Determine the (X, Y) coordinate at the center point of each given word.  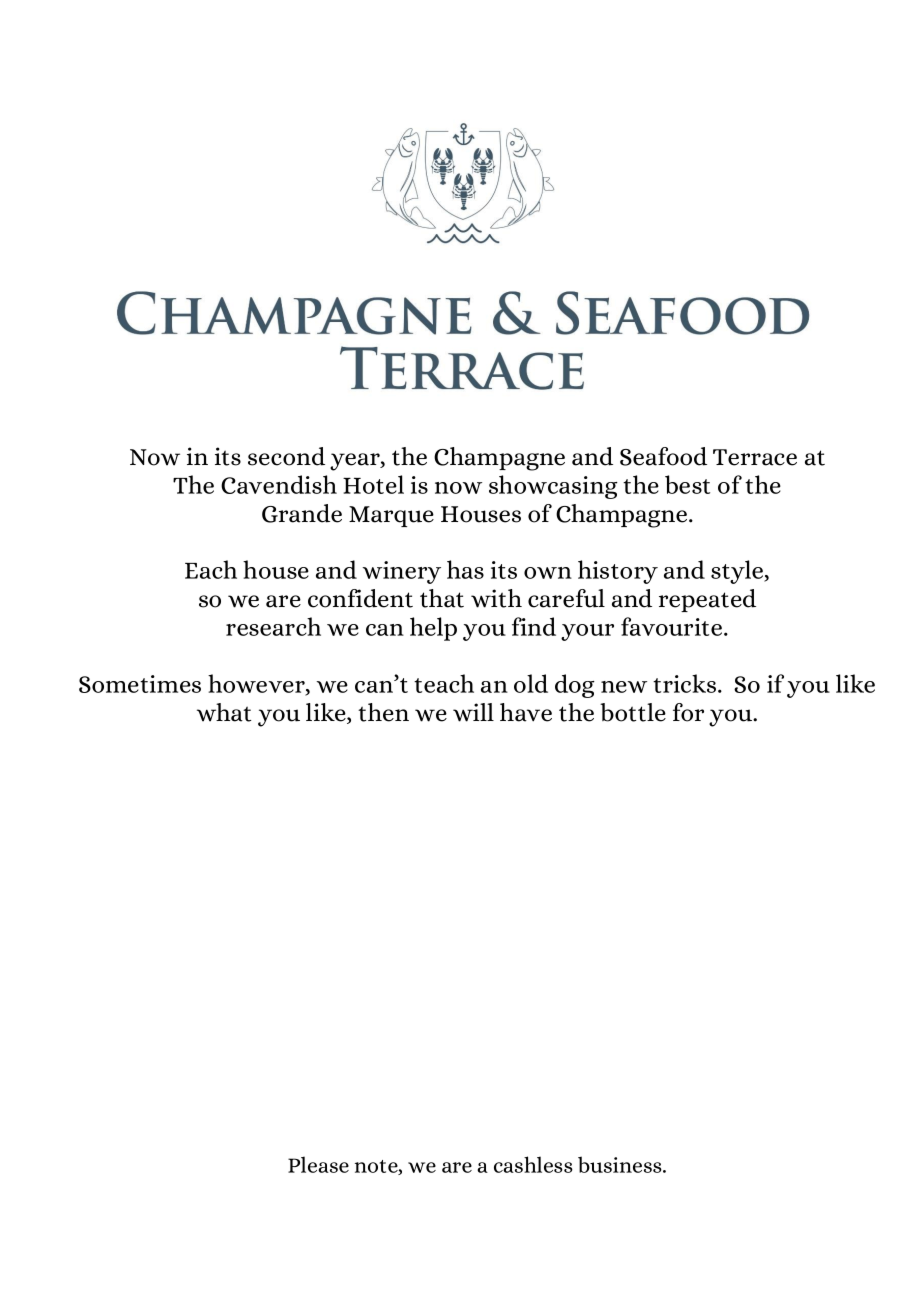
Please (318, 1164)
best (687, 484)
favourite (673, 626)
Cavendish (279, 484)
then (383, 712)
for (688, 712)
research (273, 626)
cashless (533, 1164)
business (621, 1164)
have (526, 712)
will (473, 712)
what (224, 712)
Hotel (373, 484)
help (433, 629)
